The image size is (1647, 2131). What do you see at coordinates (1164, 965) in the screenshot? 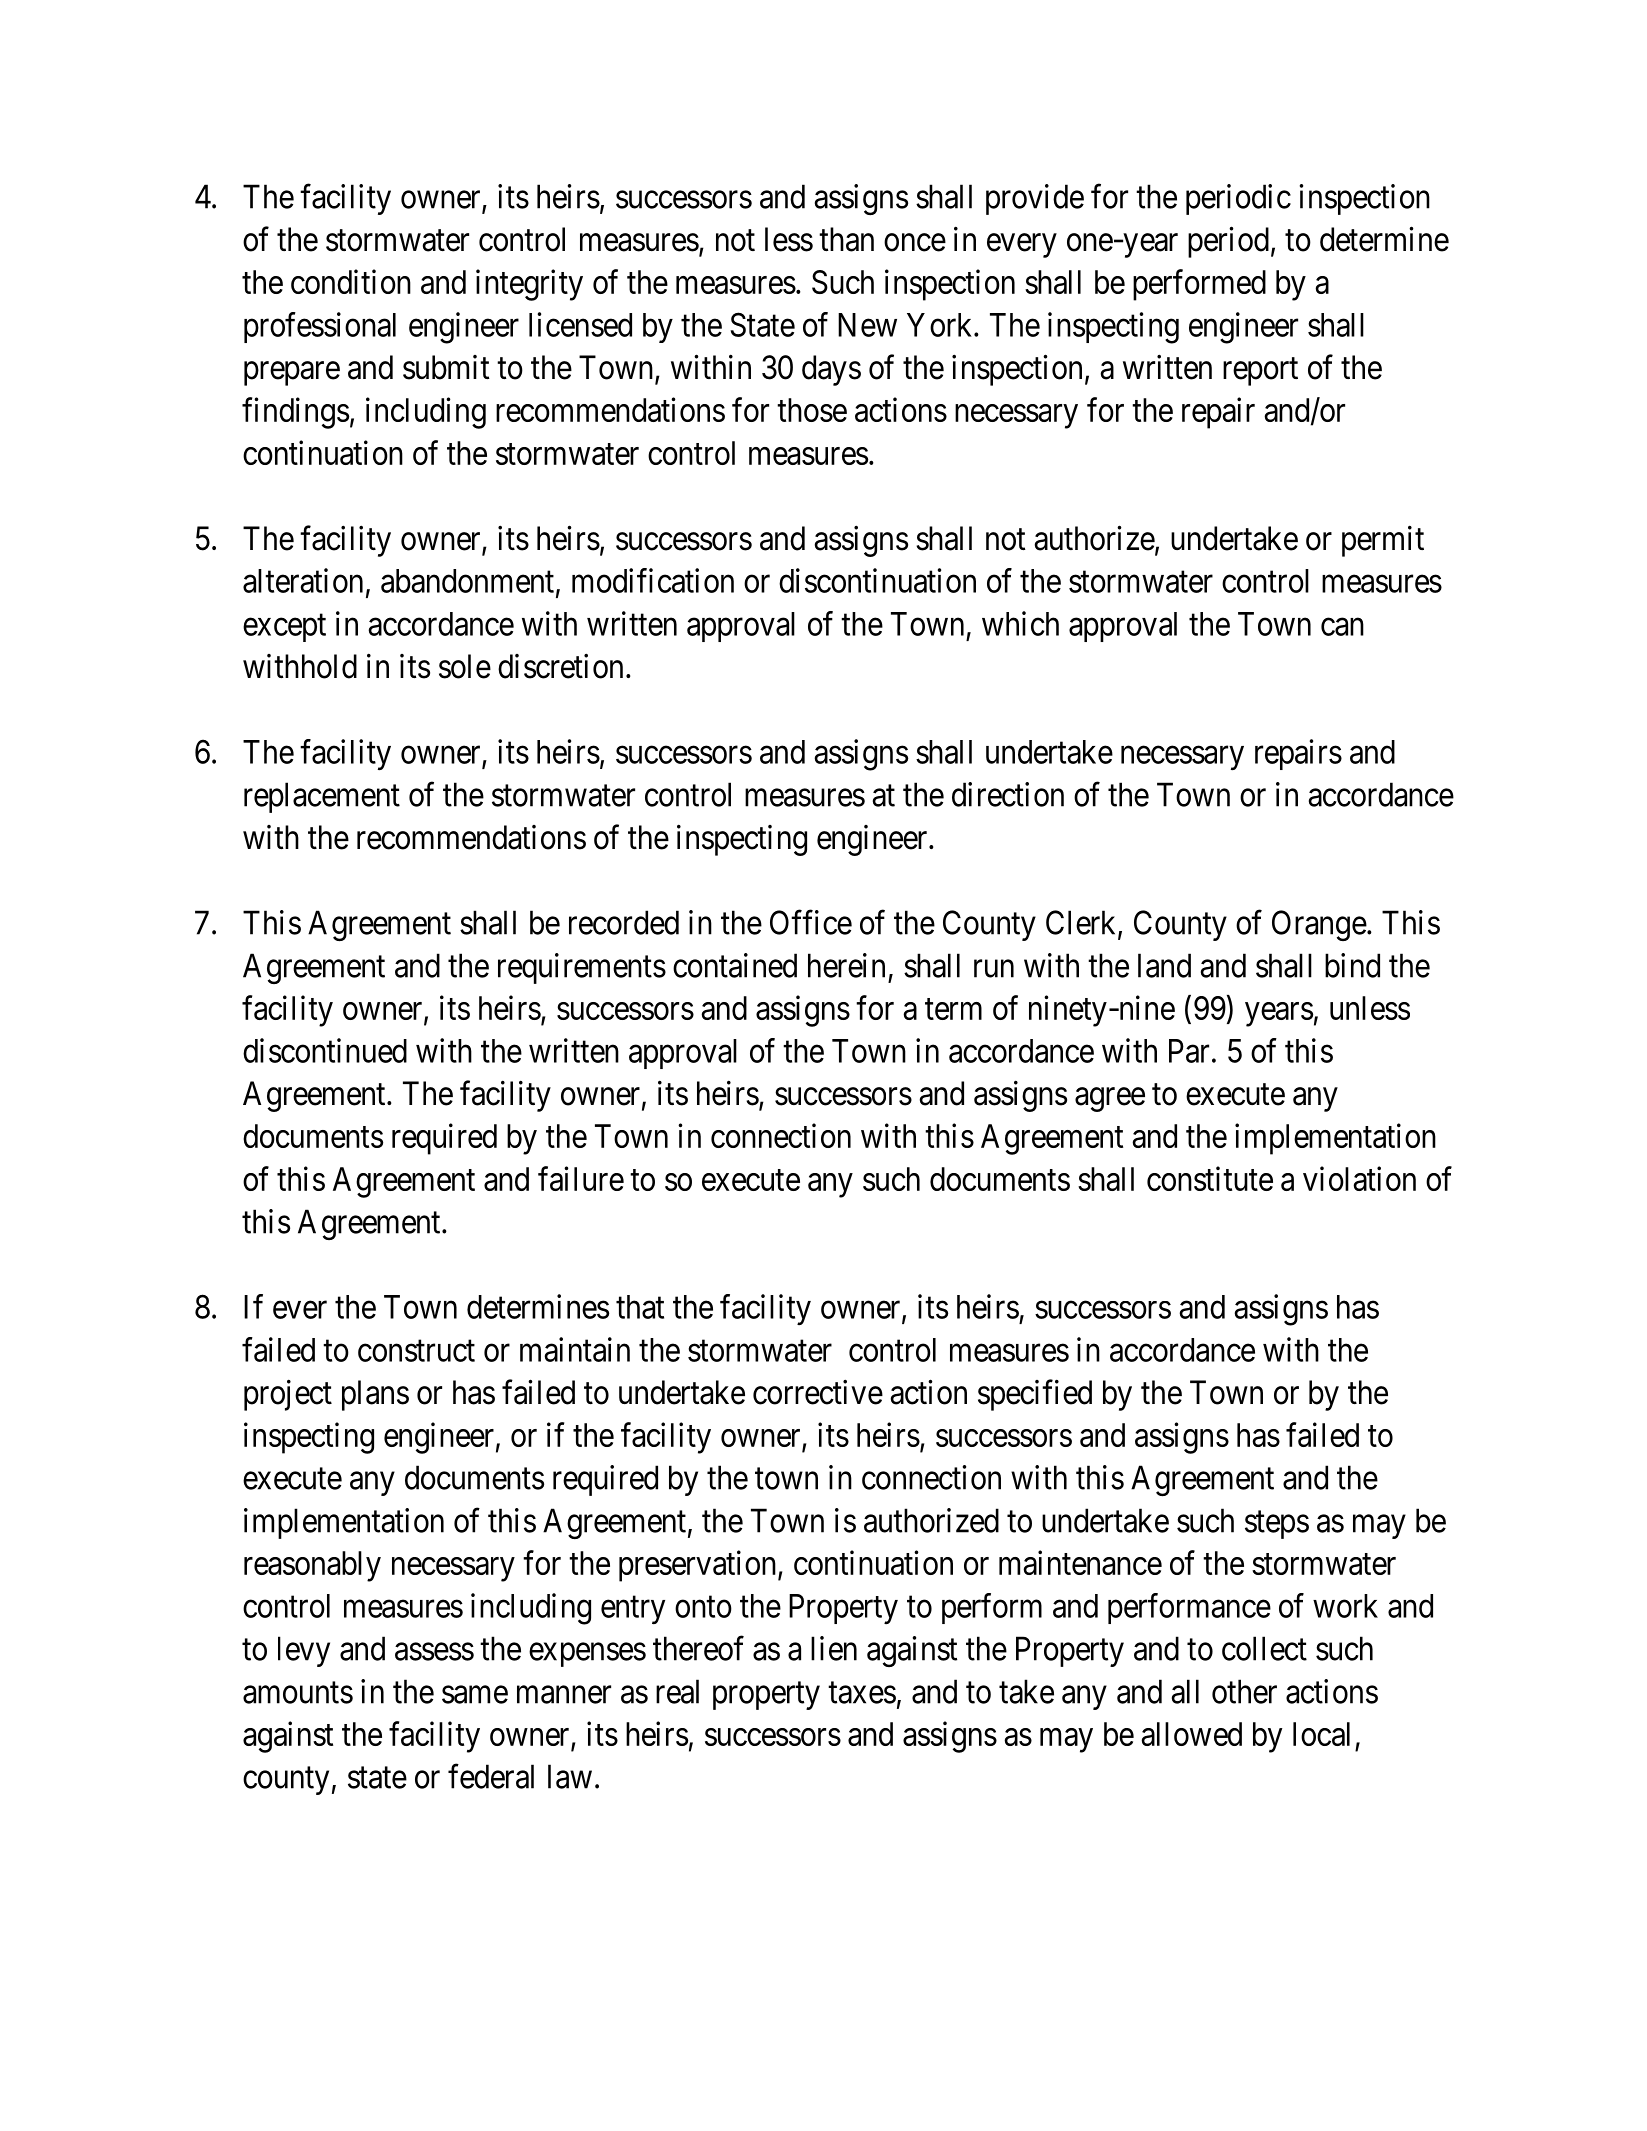
I see `land` at bounding box center [1164, 965].
